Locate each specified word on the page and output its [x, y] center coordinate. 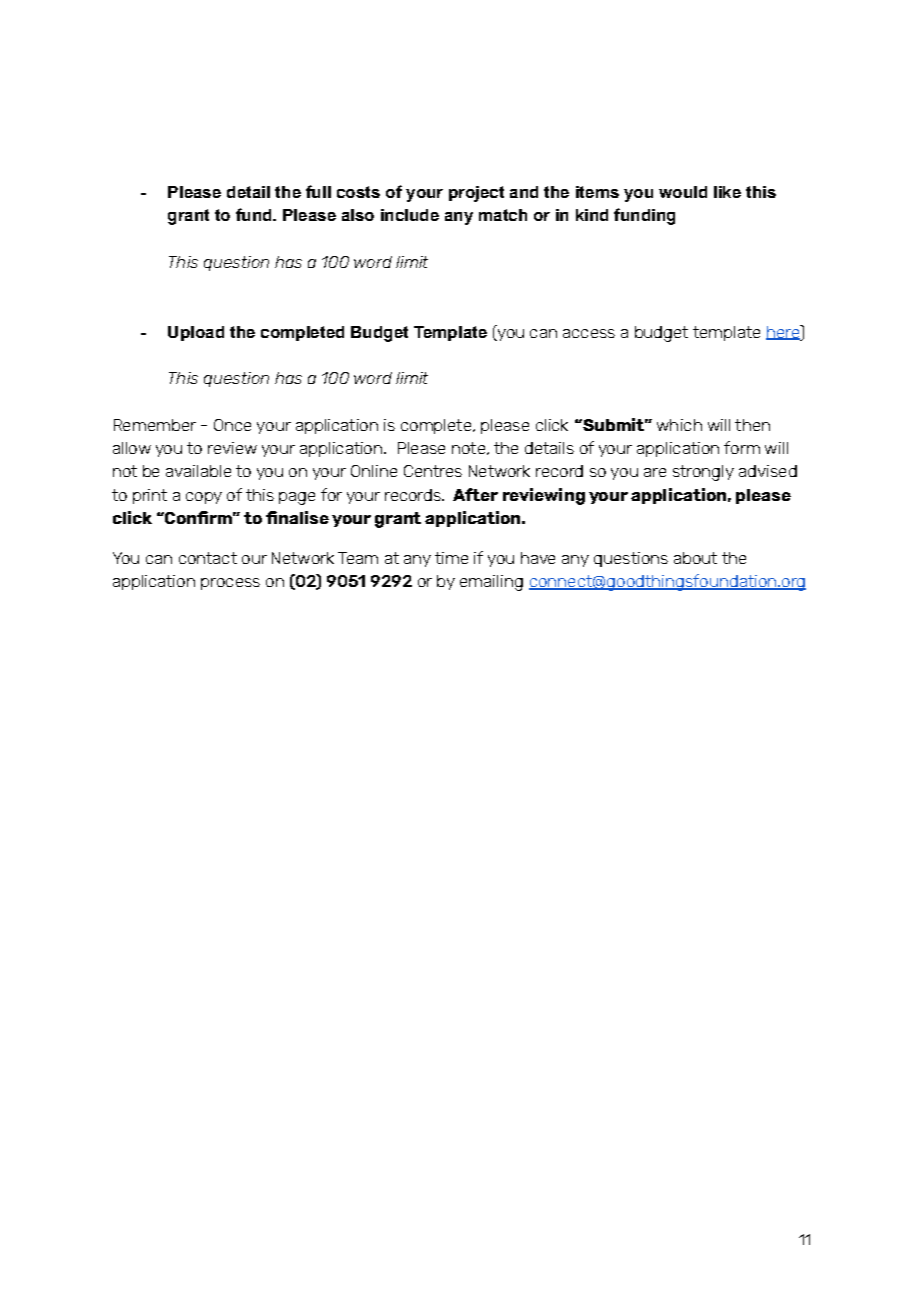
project [476, 194]
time [451, 558]
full [318, 191]
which [679, 425]
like [727, 192]
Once [232, 425]
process [230, 584]
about [695, 558]
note [468, 448]
